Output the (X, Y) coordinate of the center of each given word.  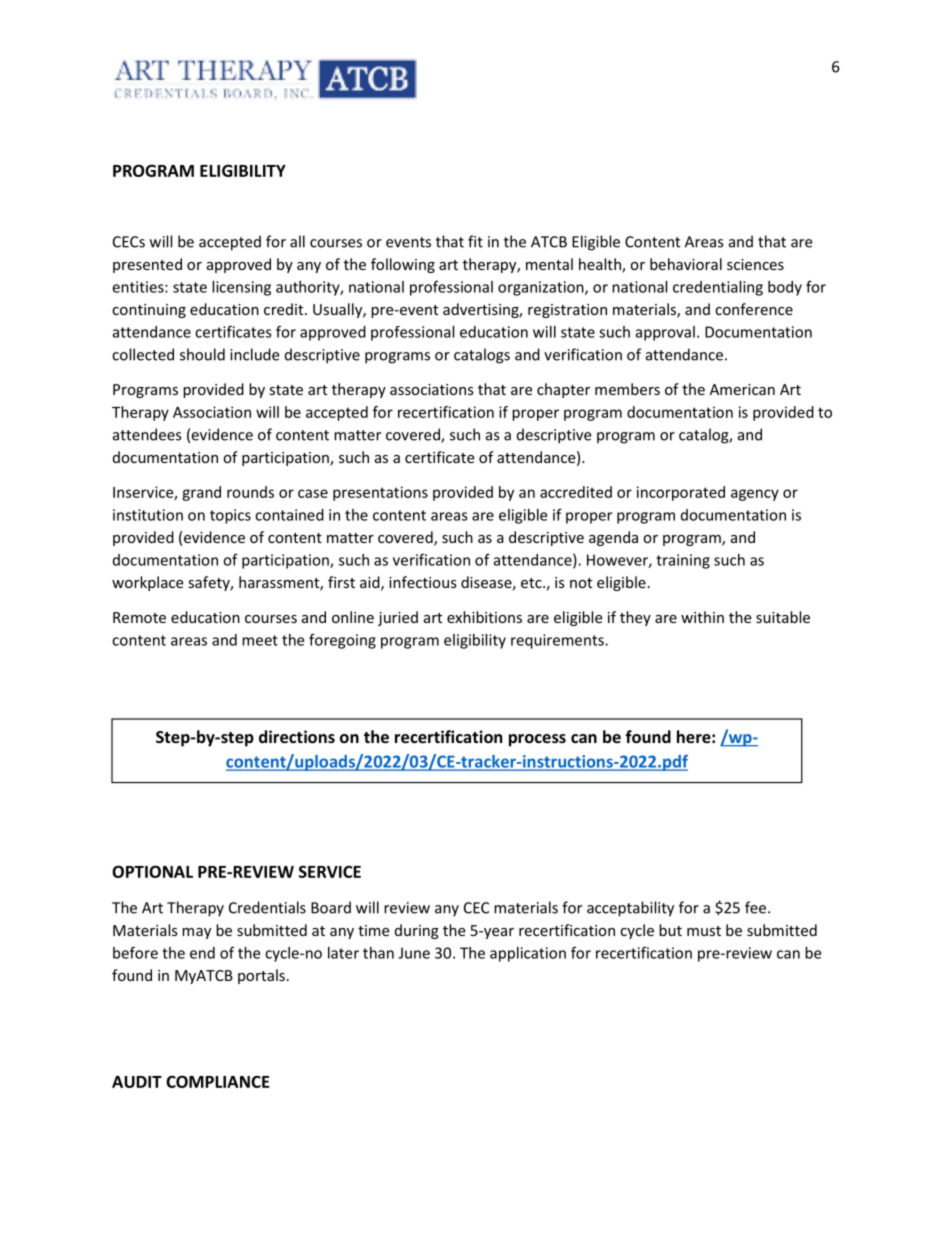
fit (475, 241)
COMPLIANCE (218, 1081)
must (704, 931)
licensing (241, 288)
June (414, 953)
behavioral (686, 264)
